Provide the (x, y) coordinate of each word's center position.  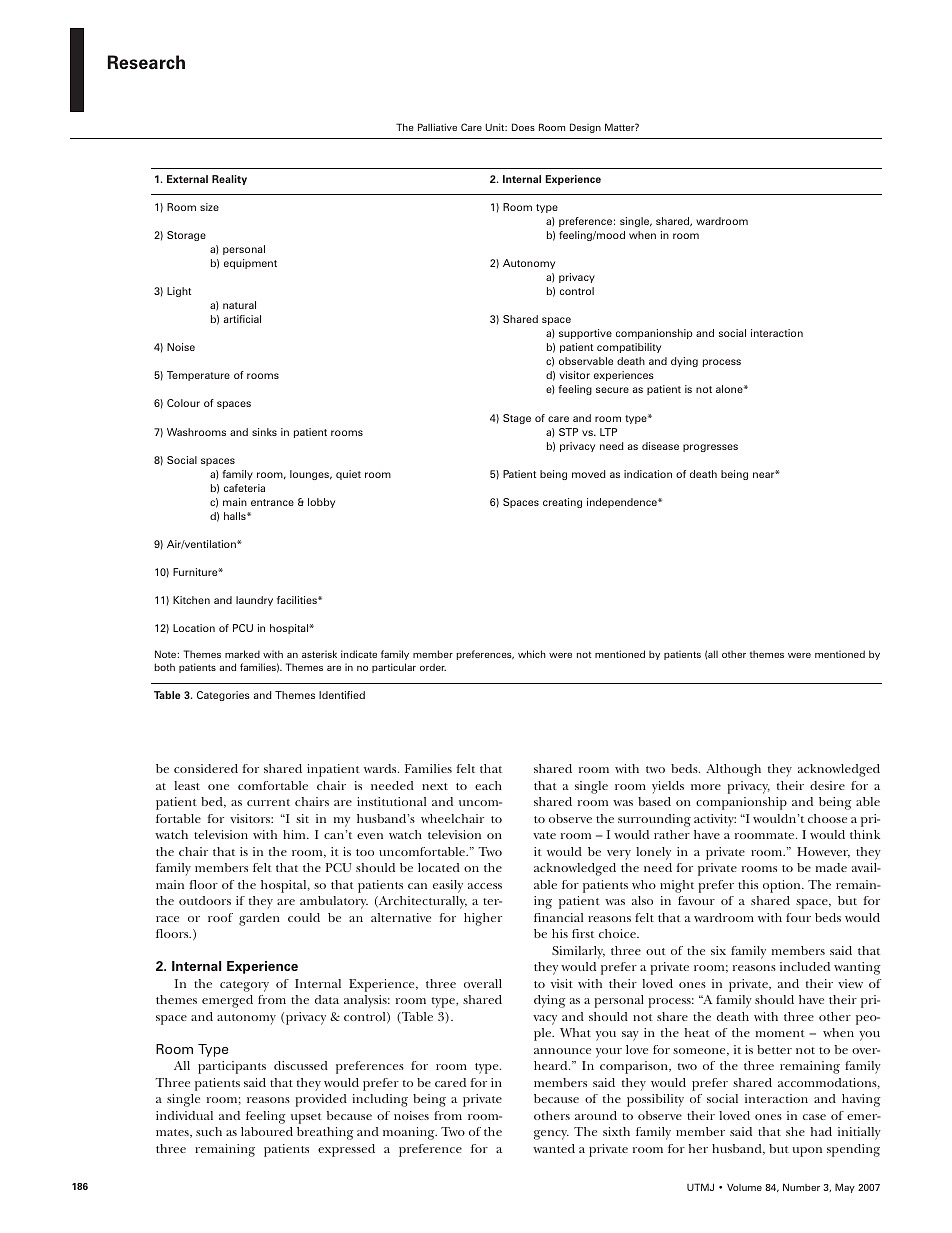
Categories (223, 696)
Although (733, 770)
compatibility (629, 348)
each (488, 785)
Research (146, 62)
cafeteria (244, 488)
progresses (710, 448)
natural (239, 305)
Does (523, 127)
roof (220, 917)
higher (483, 919)
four (798, 917)
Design (585, 128)
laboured (267, 1131)
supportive (585, 334)
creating (562, 503)
